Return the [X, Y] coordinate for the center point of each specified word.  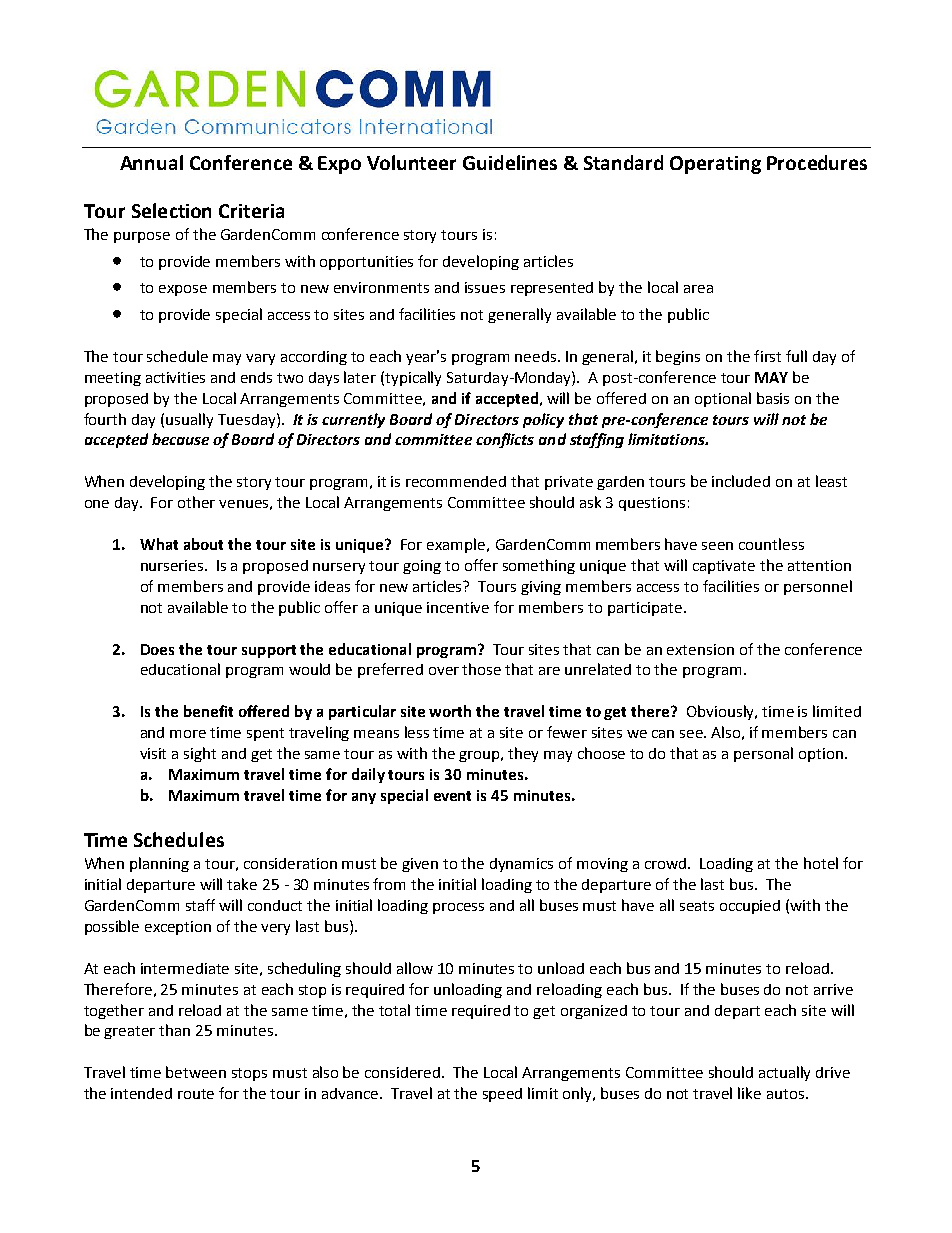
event [452, 796]
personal [763, 754]
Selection [171, 210]
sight [200, 754]
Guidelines [510, 162]
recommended [456, 481]
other [196, 502]
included [741, 481]
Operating [715, 165]
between [196, 1072]
